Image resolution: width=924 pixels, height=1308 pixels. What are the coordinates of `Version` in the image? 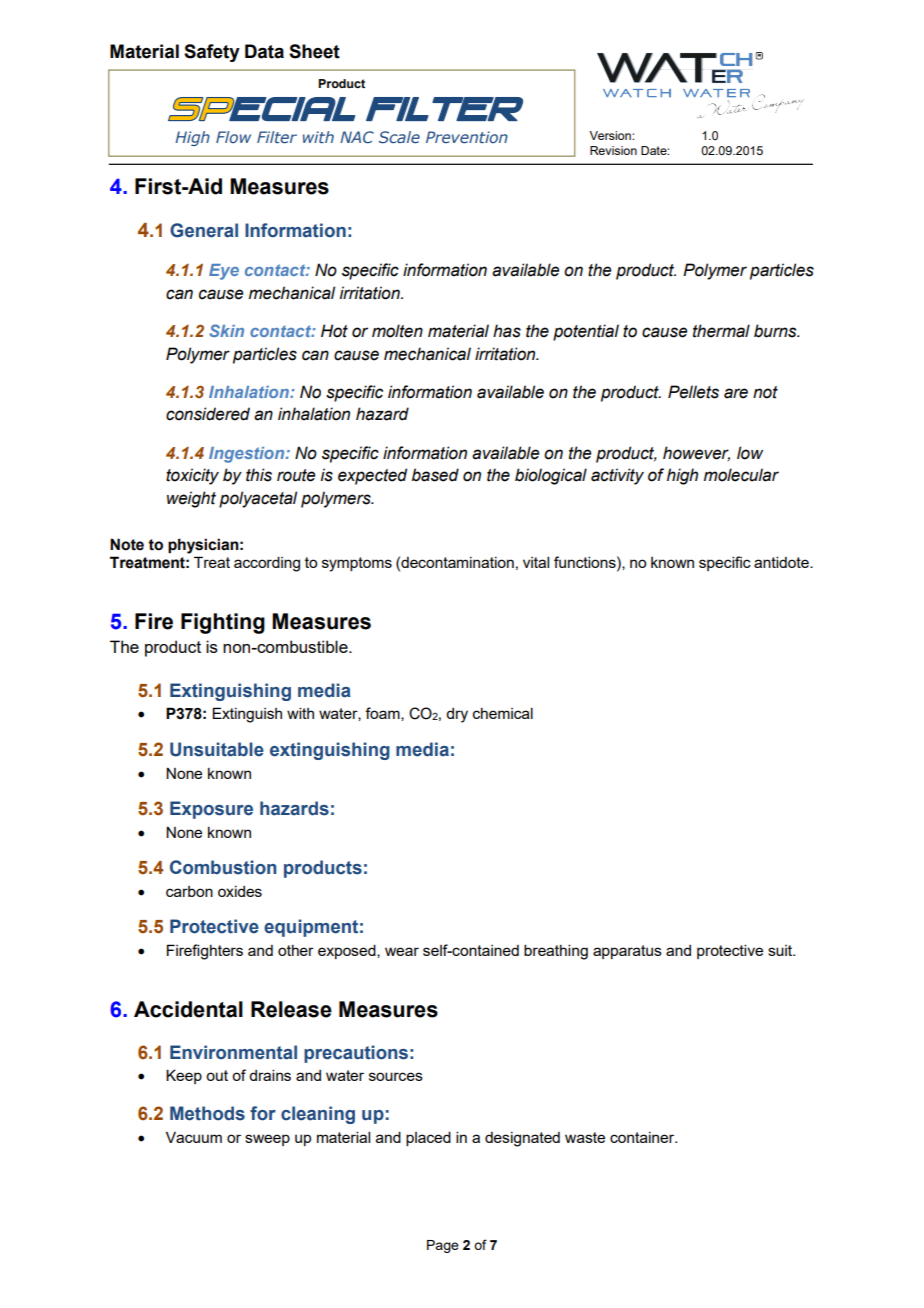 It's located at (611, 135).
